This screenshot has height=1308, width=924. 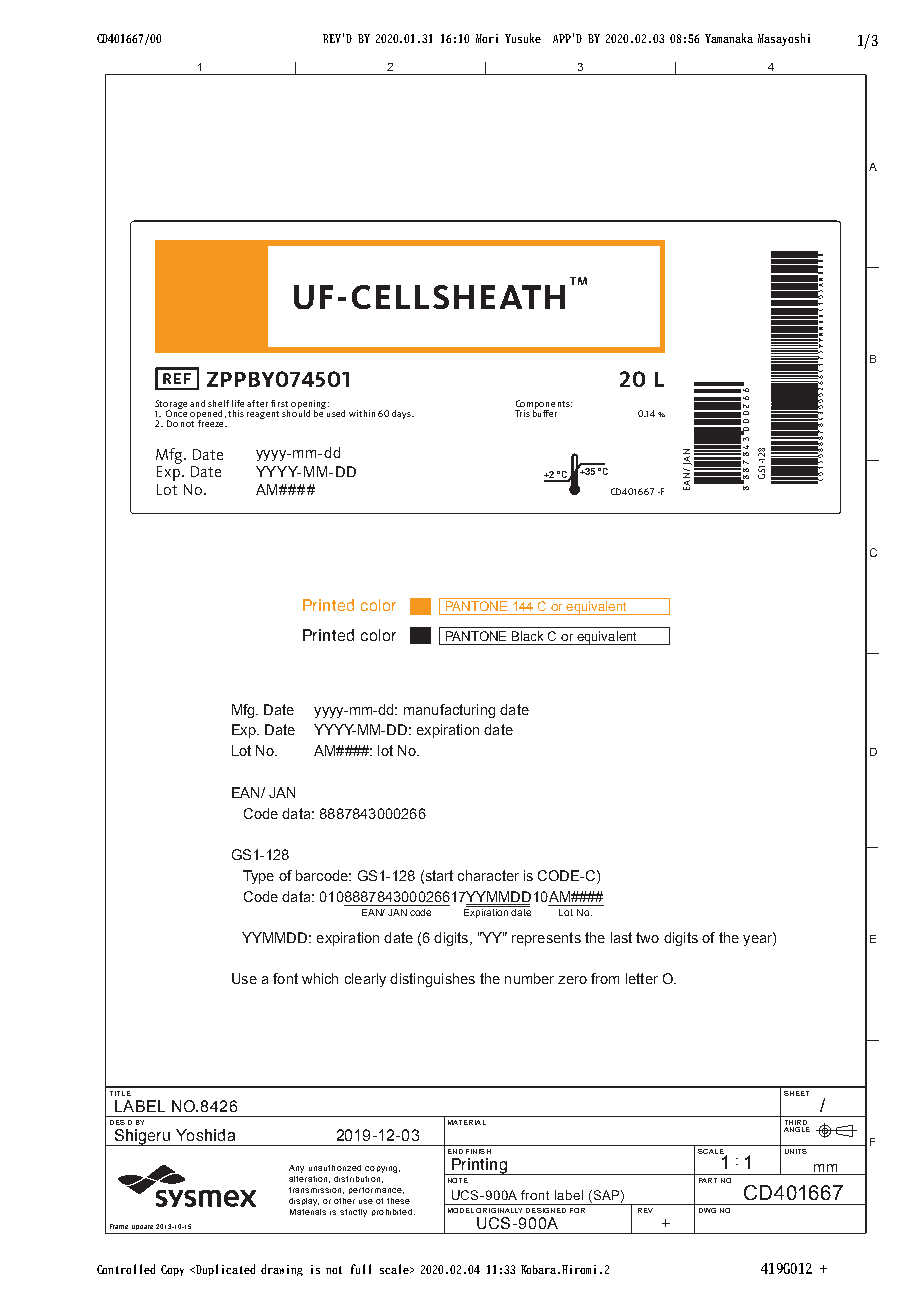 I want to click on Mori, so click(x=487, y=38).
